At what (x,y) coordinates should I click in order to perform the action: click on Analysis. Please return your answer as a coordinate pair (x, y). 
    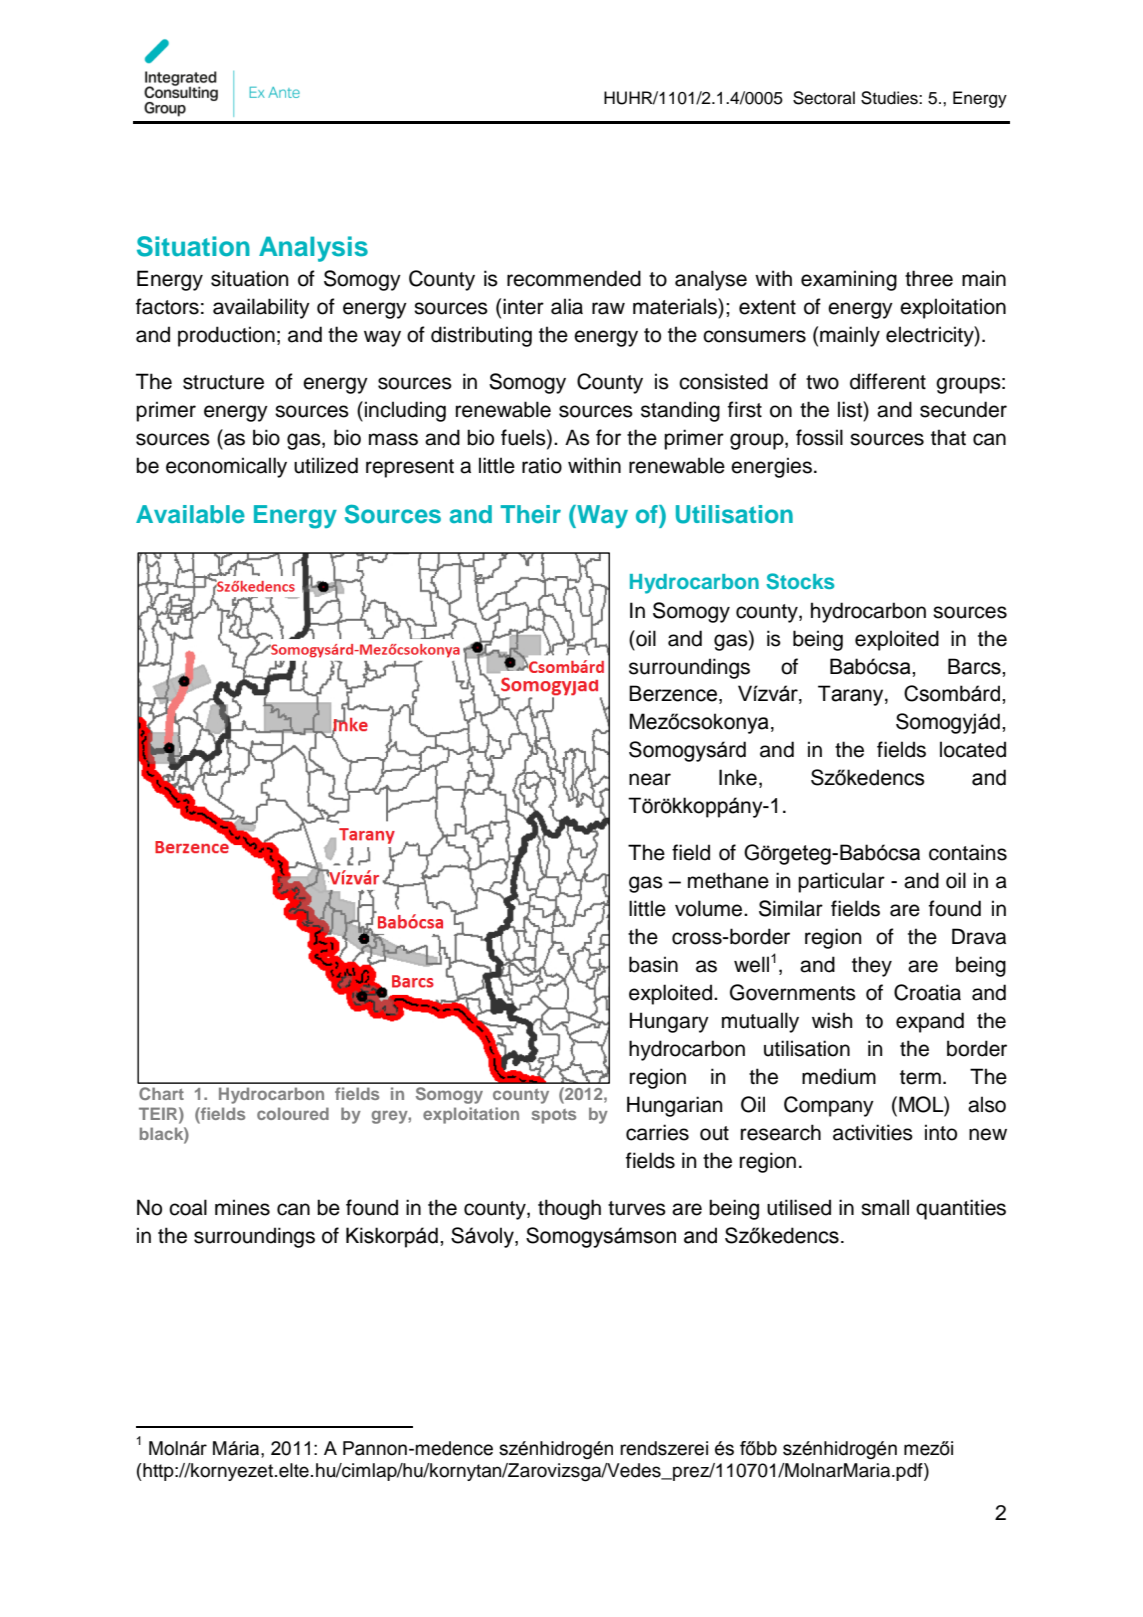
    Looking at the image, I should click on (313, 249).
